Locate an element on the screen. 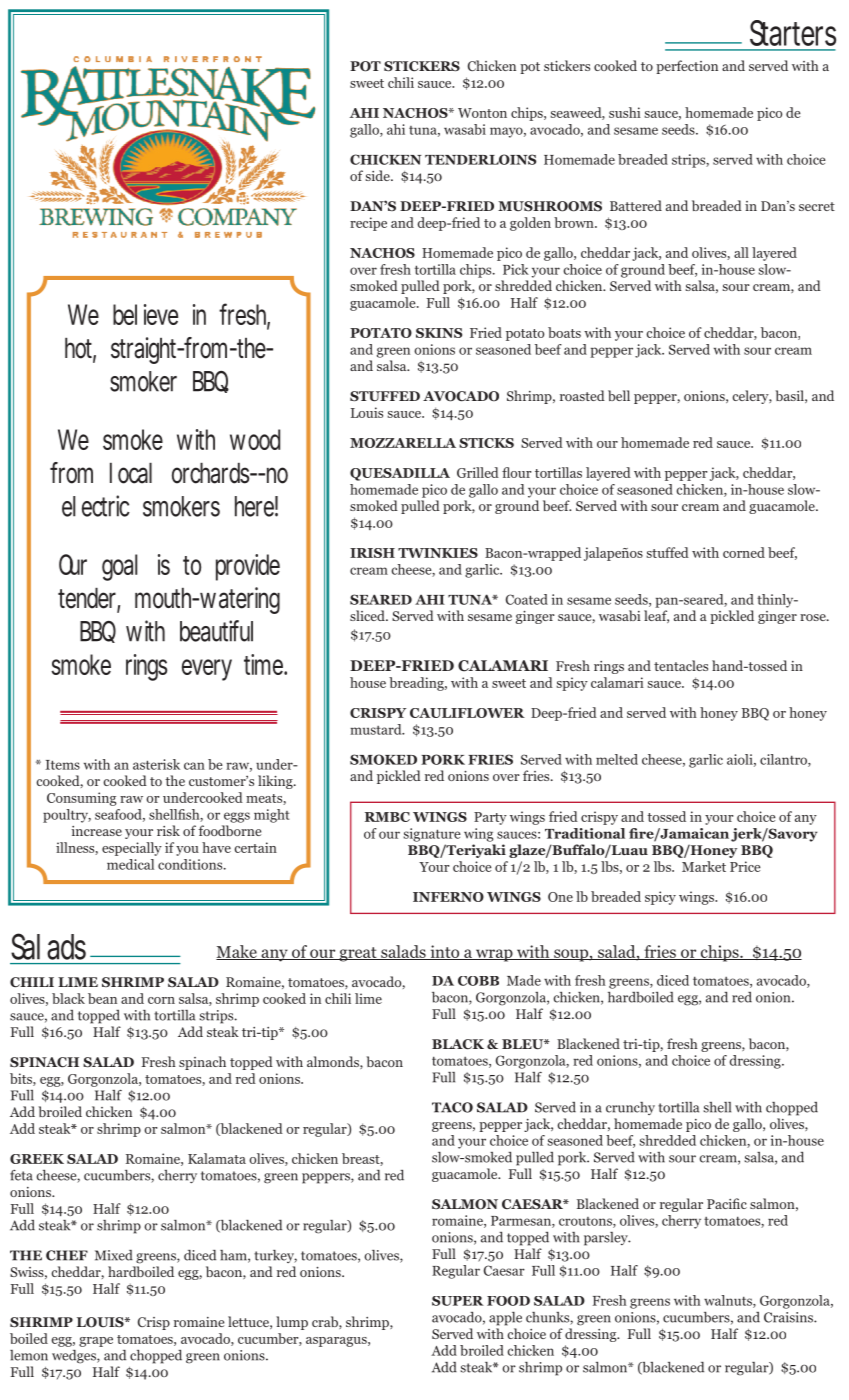  side is located at coordinates (378, 175).
